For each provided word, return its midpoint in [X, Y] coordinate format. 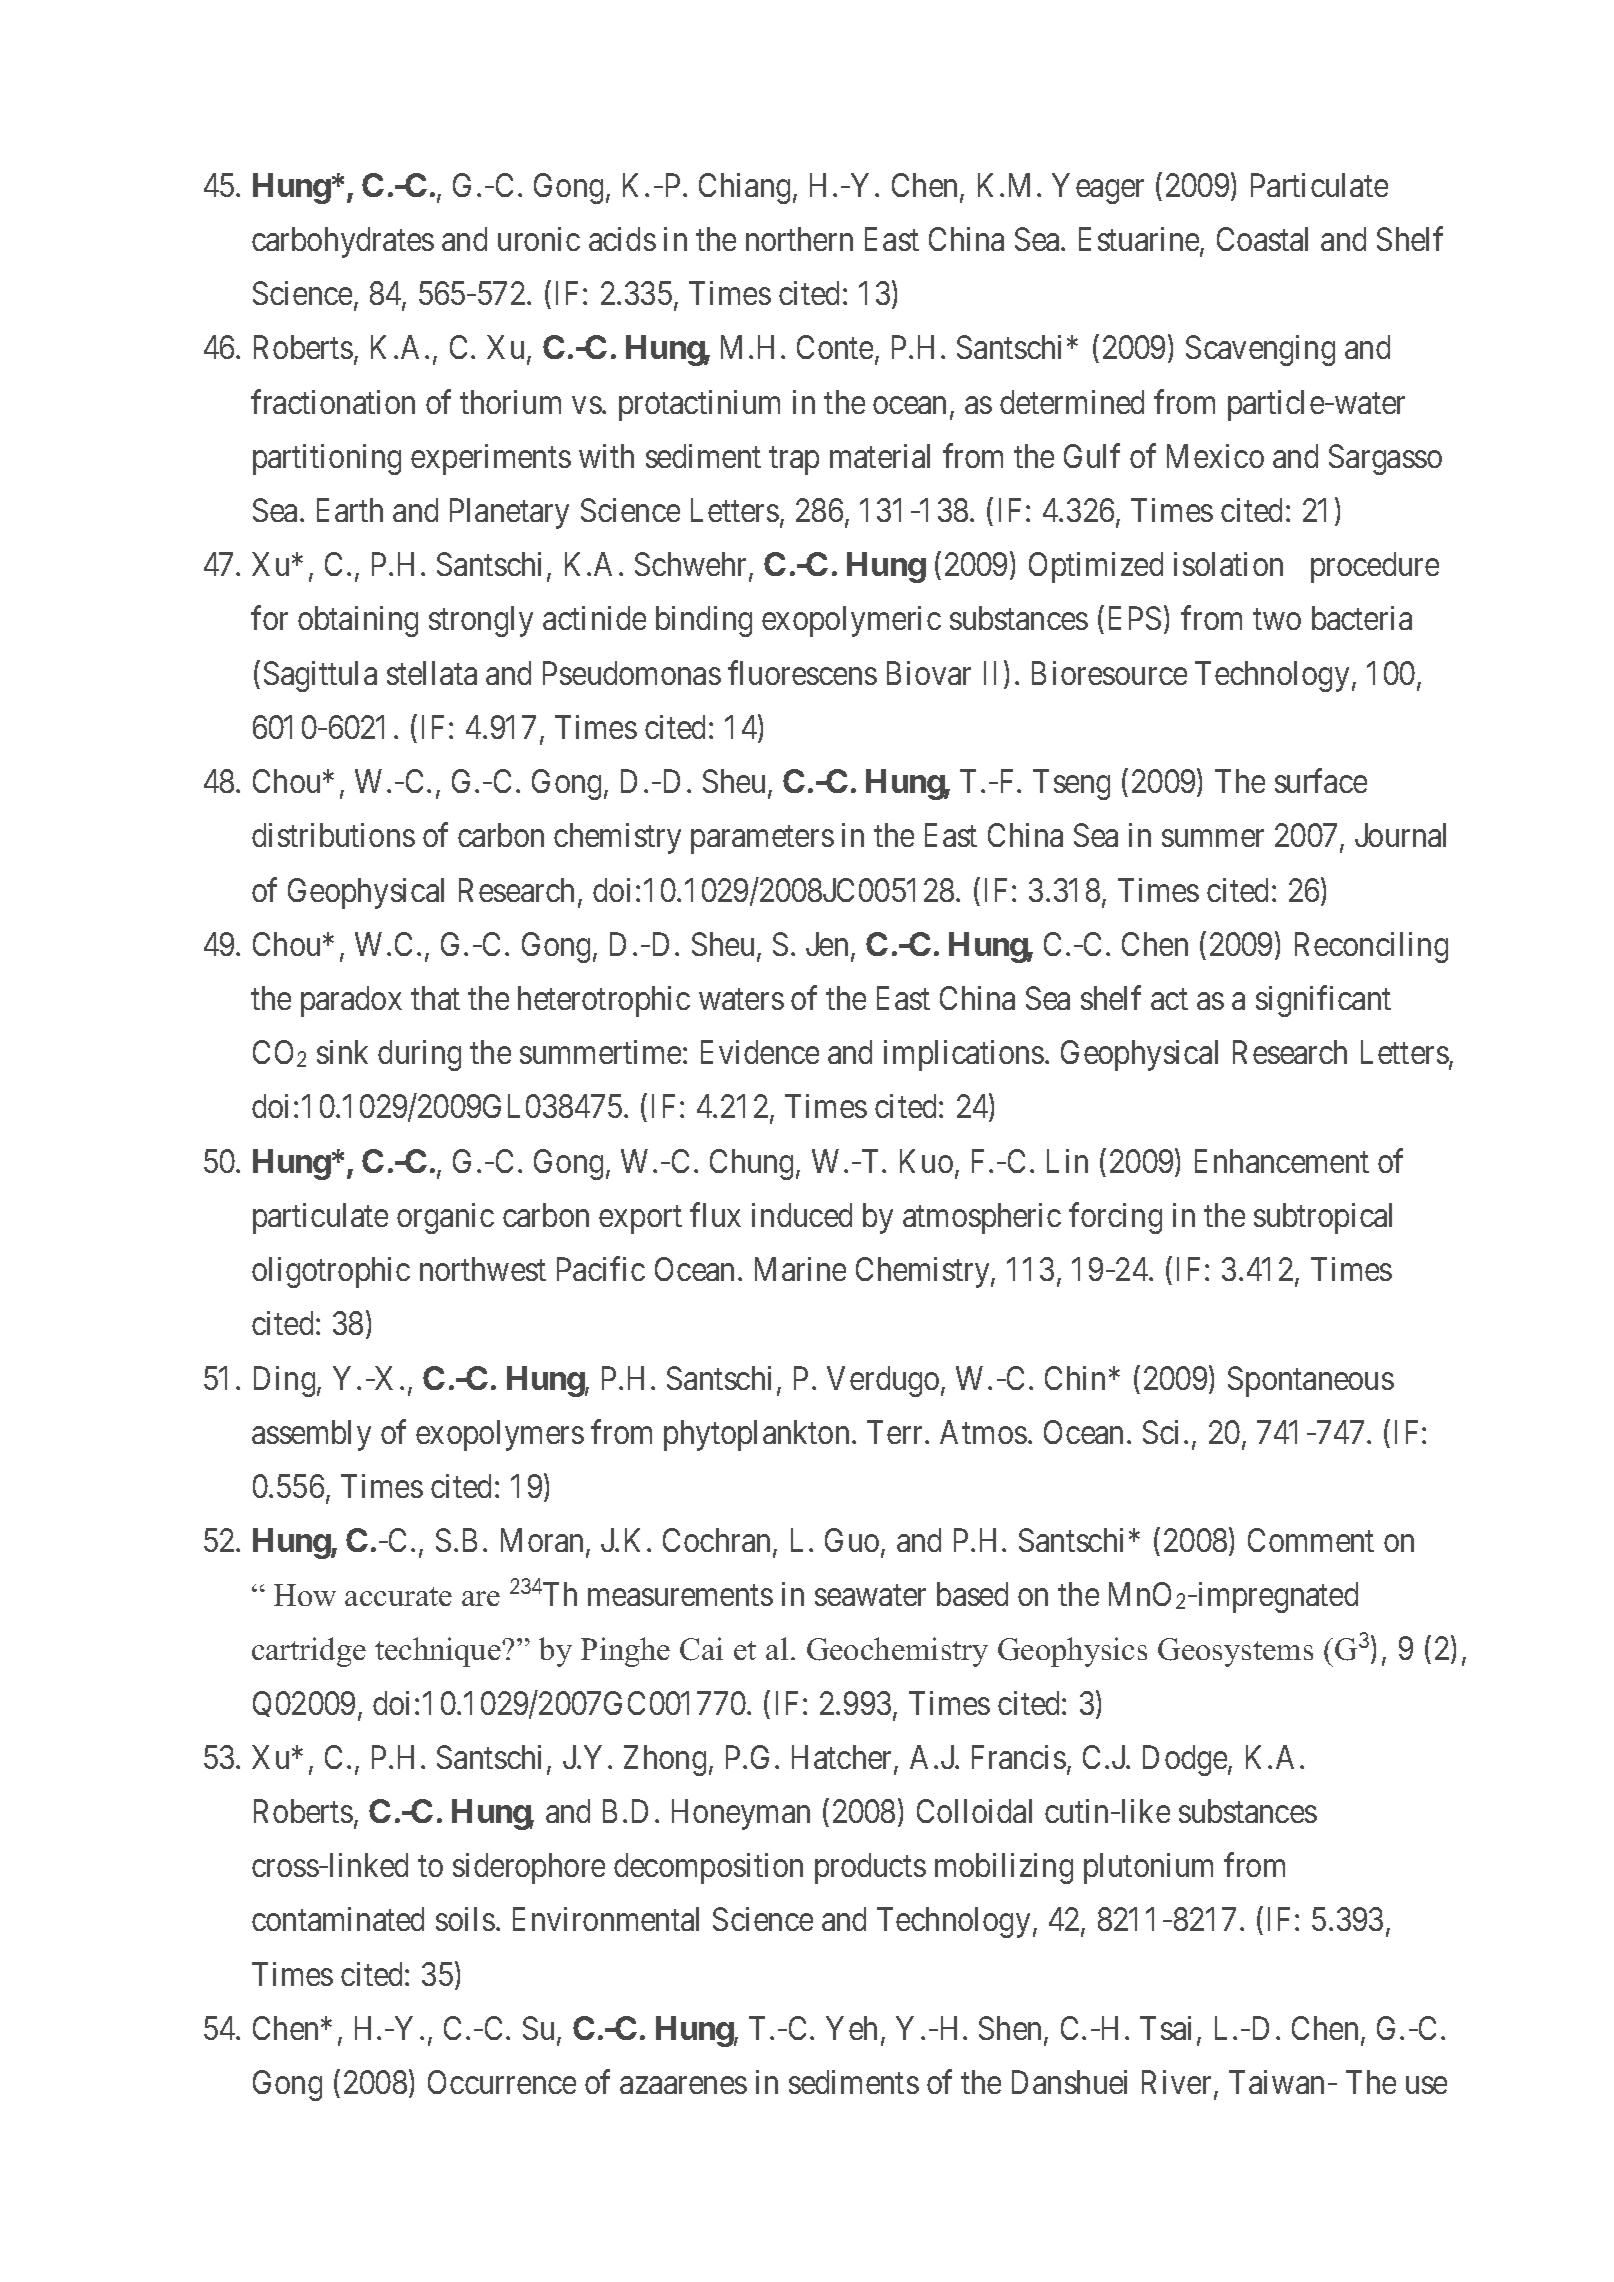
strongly [481, 621]
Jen [829, 945]
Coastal [1262, 239]
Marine [800, 1269]
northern [799, 239]
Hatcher [843, 1758]
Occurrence [502, 2082]
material [880, 456]
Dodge [1186, 1760]
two [1277, 619]
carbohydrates [343, 242]
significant [1323, 1001]
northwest [483, 1269]
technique [439, 1652]
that [435, 998]
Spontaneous [1311, 1381]
